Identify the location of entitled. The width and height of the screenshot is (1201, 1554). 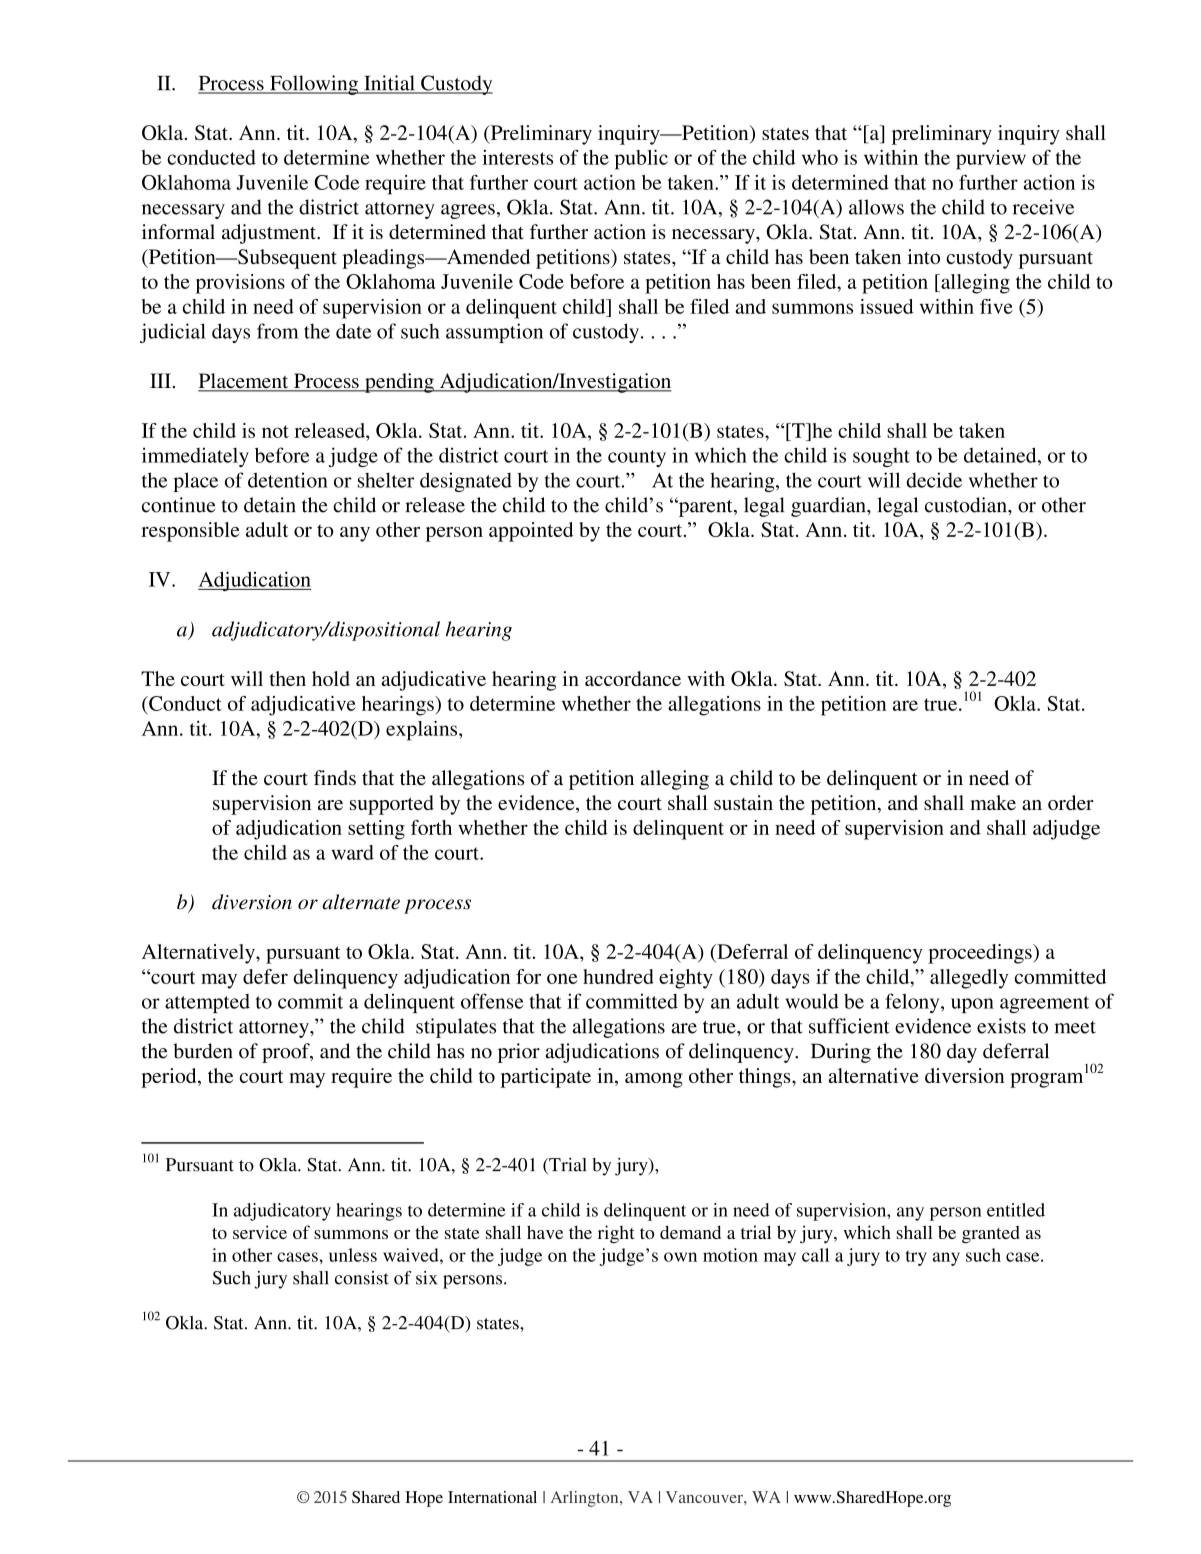
(1016, 1210).
